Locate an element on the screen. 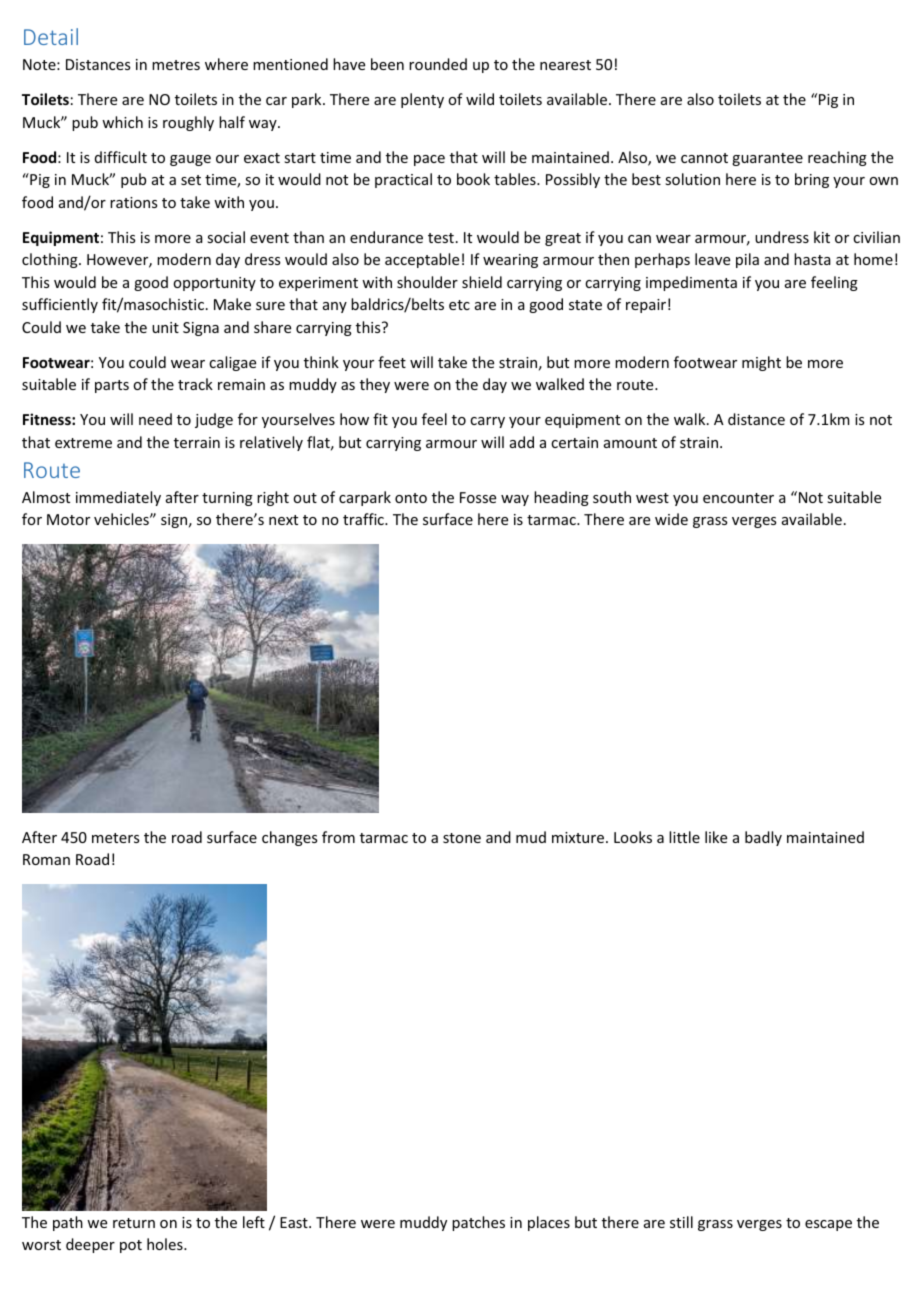 The height and width of the screenshot is (1308, 924). rounded is located at coordinates (438, 64).
